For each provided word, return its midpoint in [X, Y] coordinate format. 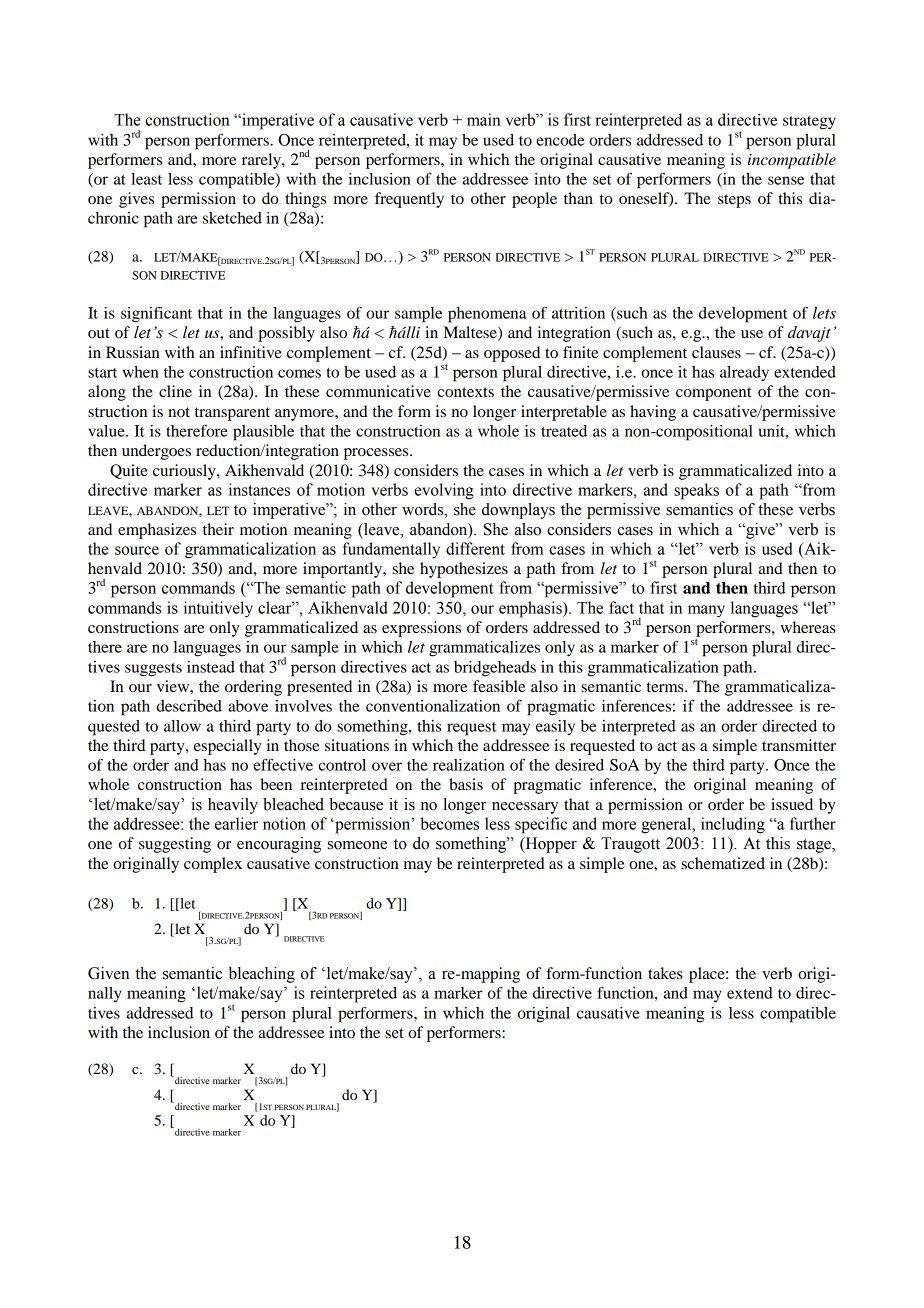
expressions [421, 629]
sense [786, 180]
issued [792, 804]
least [146, 179]
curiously [185, 472]
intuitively [218, 609]
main [484, 119]
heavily [233, 806]
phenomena [487, 315]
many [706, 611]
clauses [716, 352]
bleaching [262, 975]
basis [466, 784]
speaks [696, 491]
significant [156, 314]
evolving [444, 491]
